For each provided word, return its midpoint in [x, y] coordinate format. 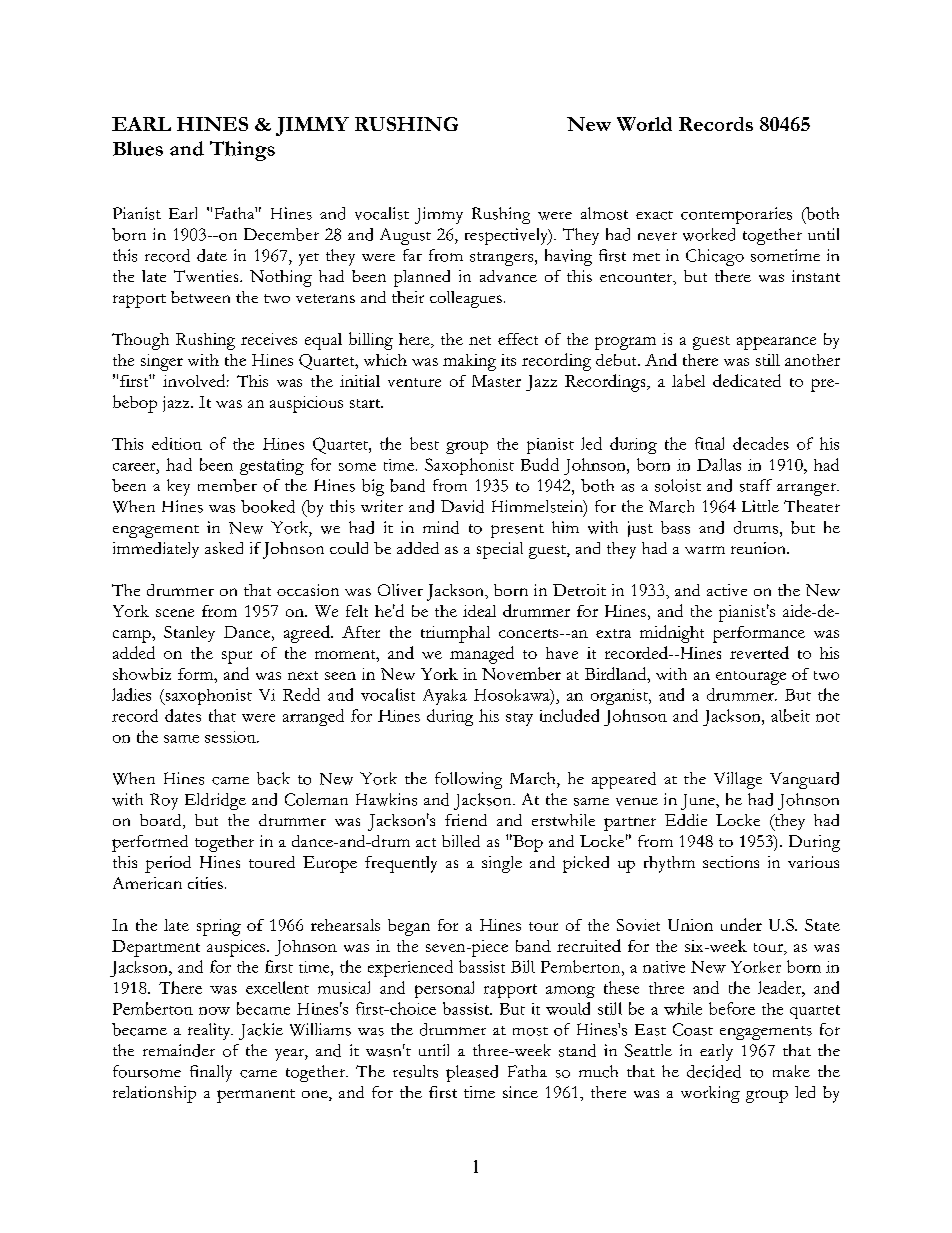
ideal [479, 611]
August [405, 236]
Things [242, 151]
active [727, 590]
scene [175, 613]
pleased [472, 1073]
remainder [179, 1050]
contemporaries [736, 215]
